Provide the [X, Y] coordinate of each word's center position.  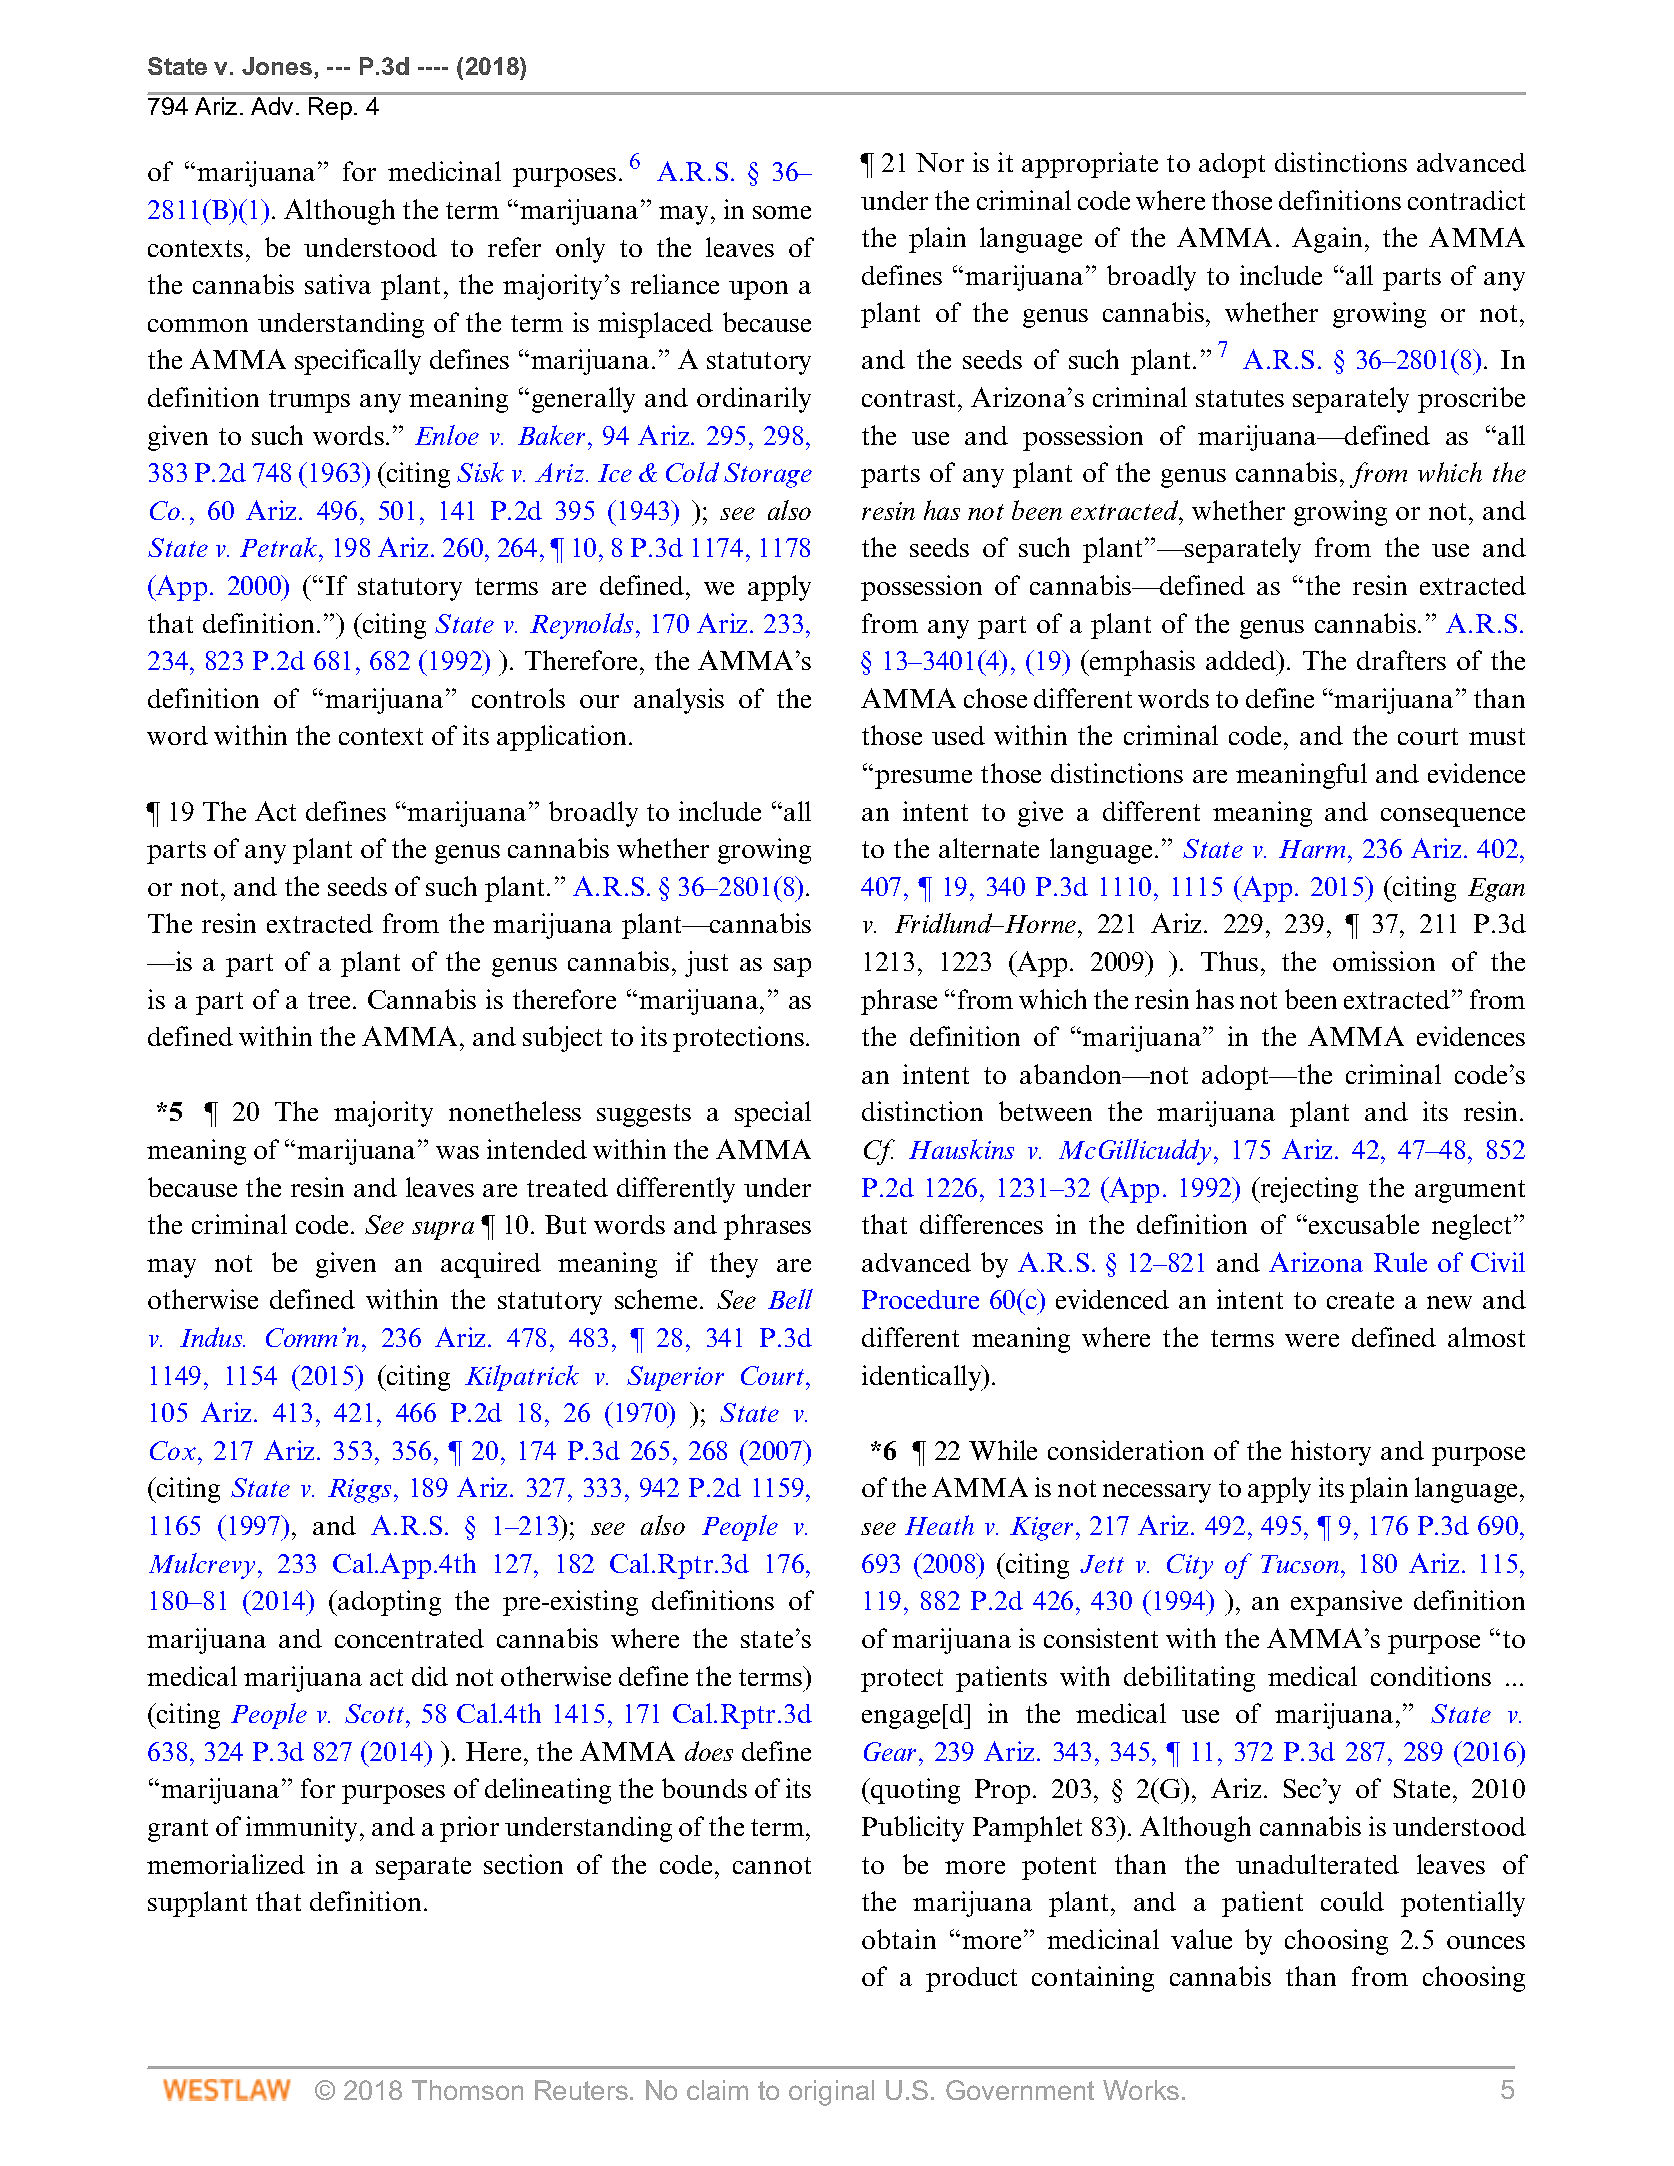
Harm [1312, 849]
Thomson [467, 2090]
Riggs [359, 1491]
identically [923, 1378]
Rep [330, 108]
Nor [940, 162]
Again [1329, 240]
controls [518, 698]
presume [923, 779]
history [1331, 1453]
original [831, 2093]
